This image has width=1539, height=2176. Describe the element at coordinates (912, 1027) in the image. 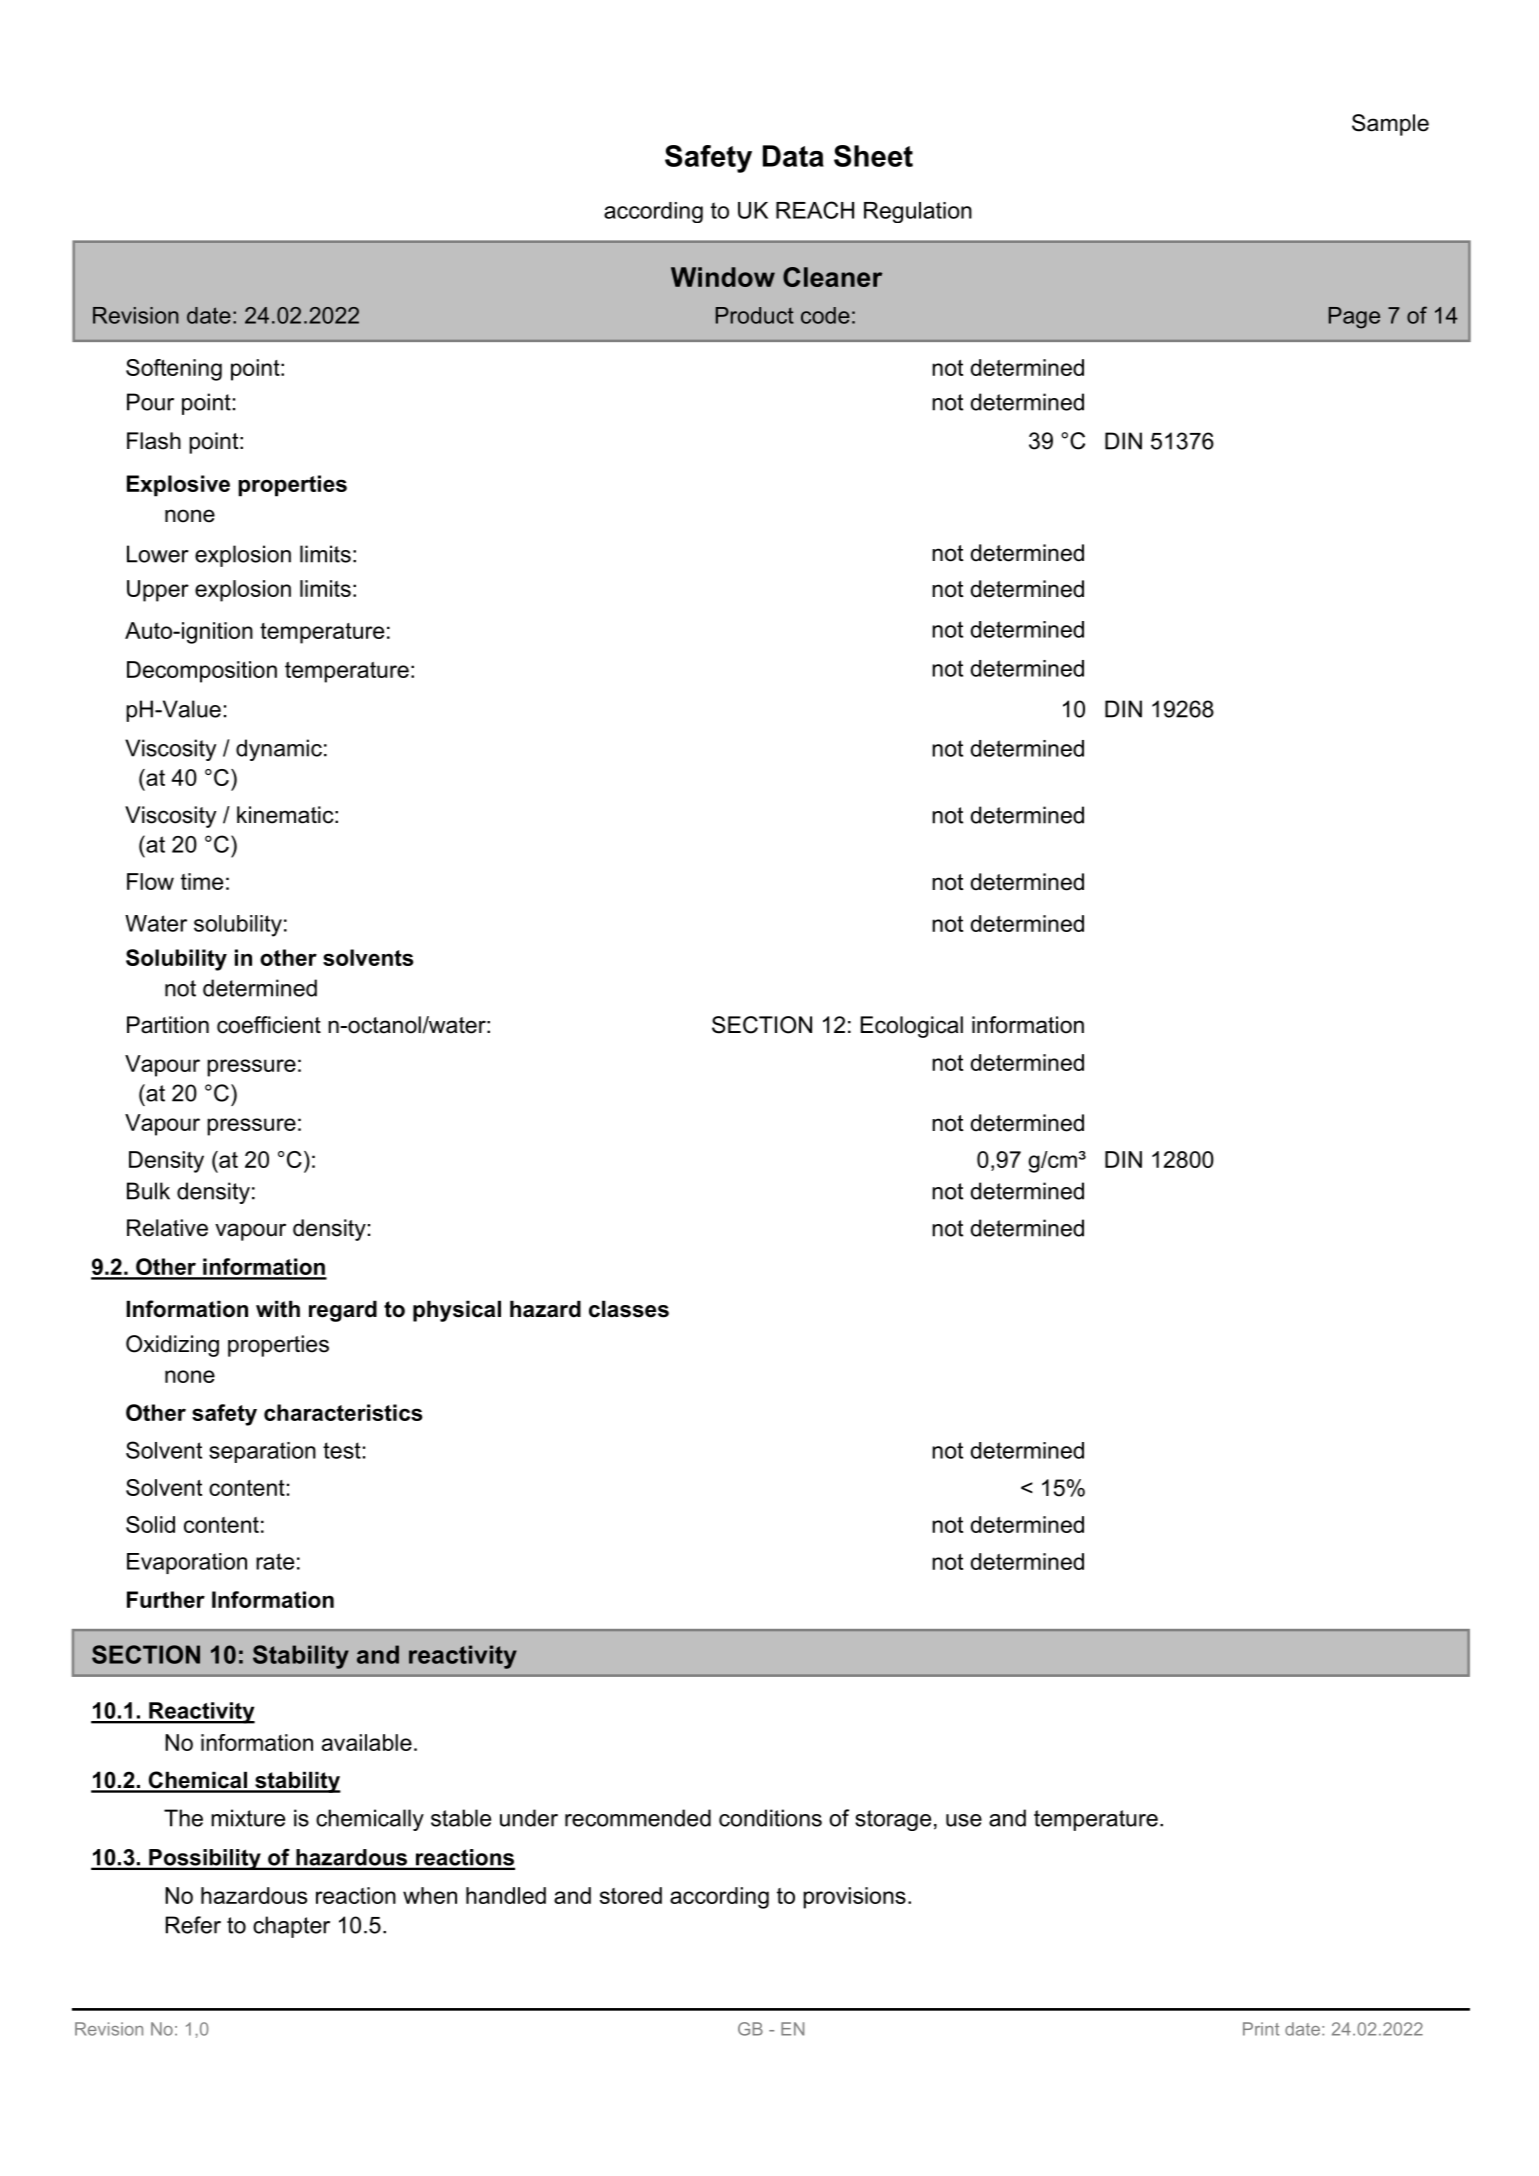

I see `Ecological` at that location.
